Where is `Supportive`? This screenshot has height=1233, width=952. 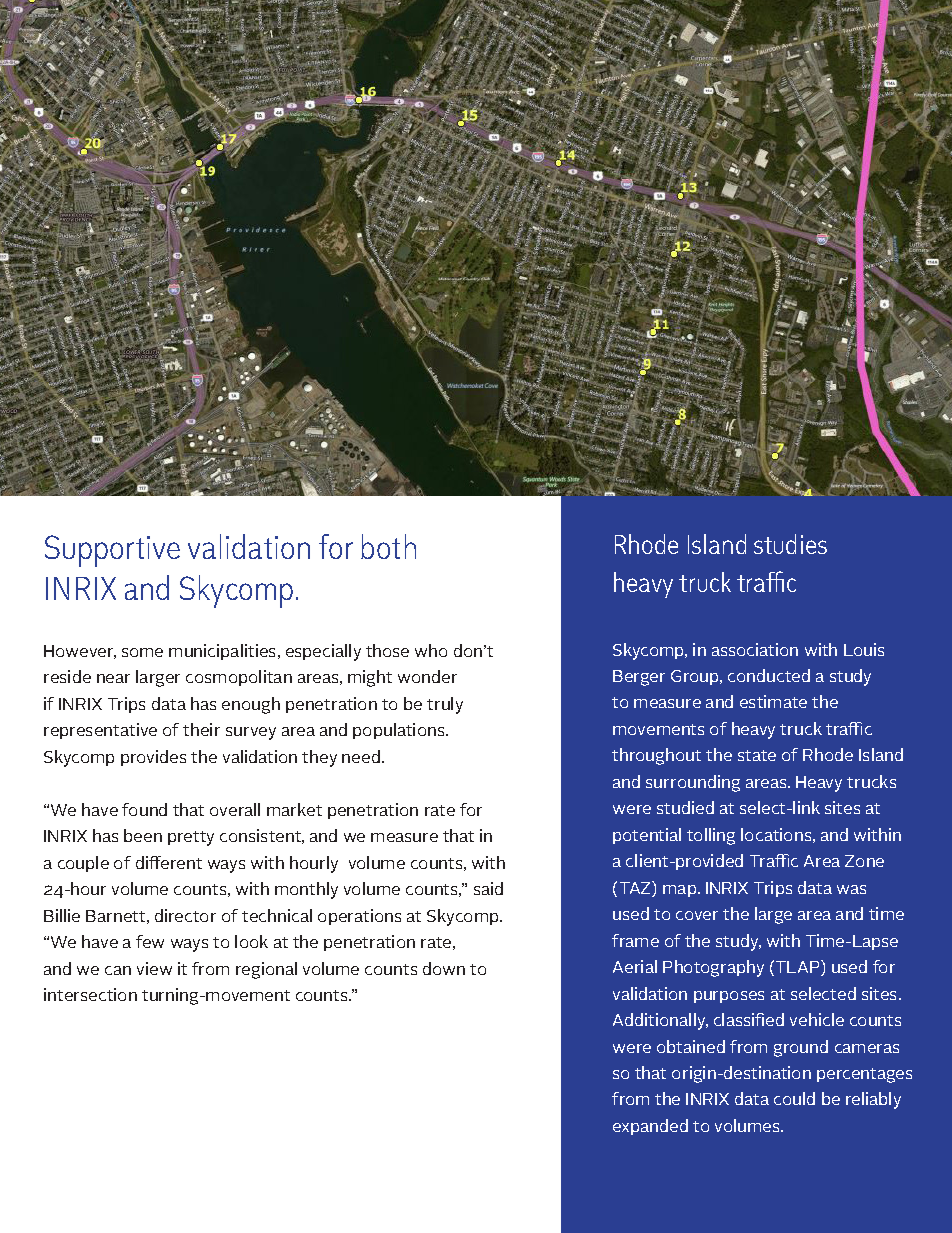
Supportive is located at coordinates (112, 551).
